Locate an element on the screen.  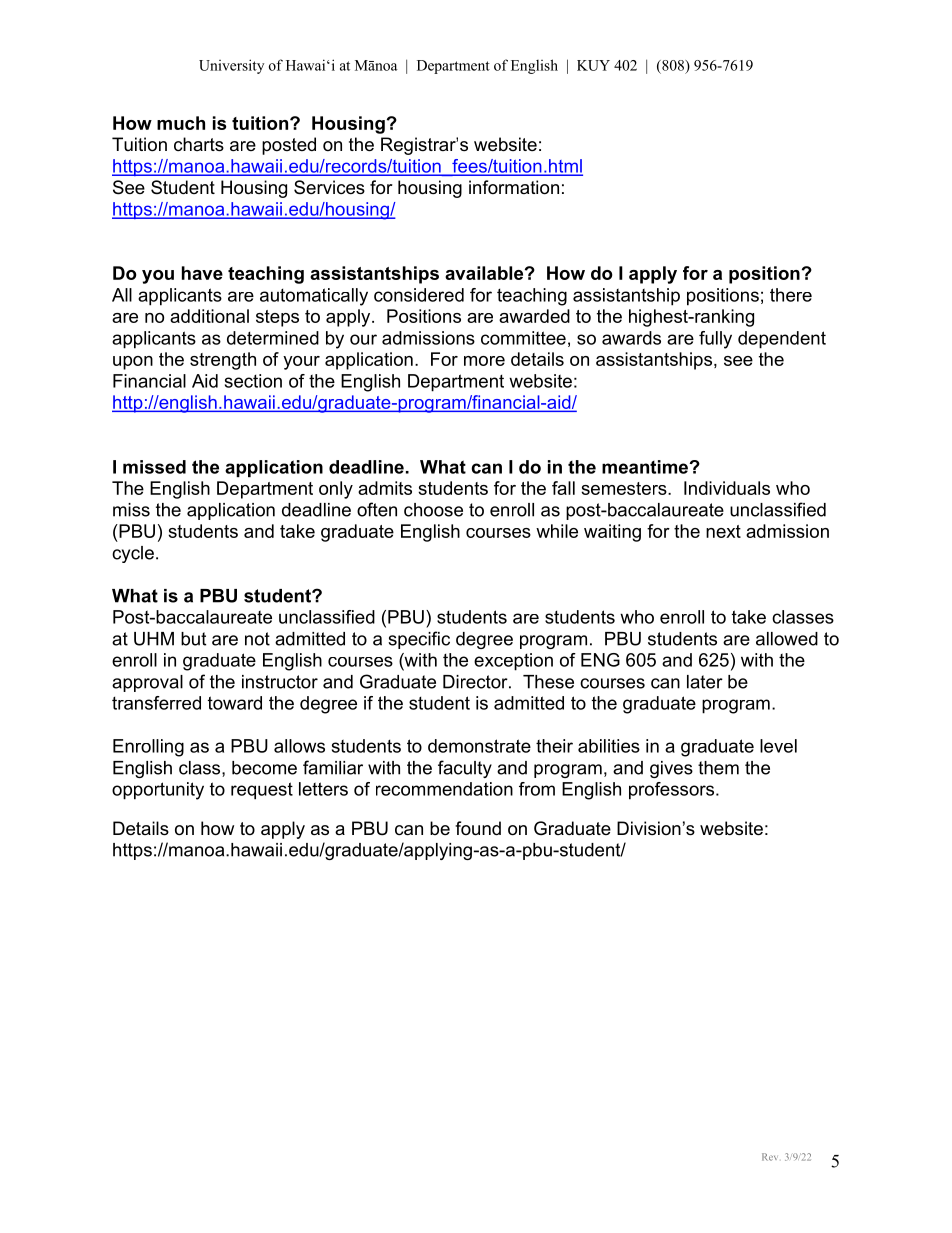
information is located at coordinates (514, 187).
